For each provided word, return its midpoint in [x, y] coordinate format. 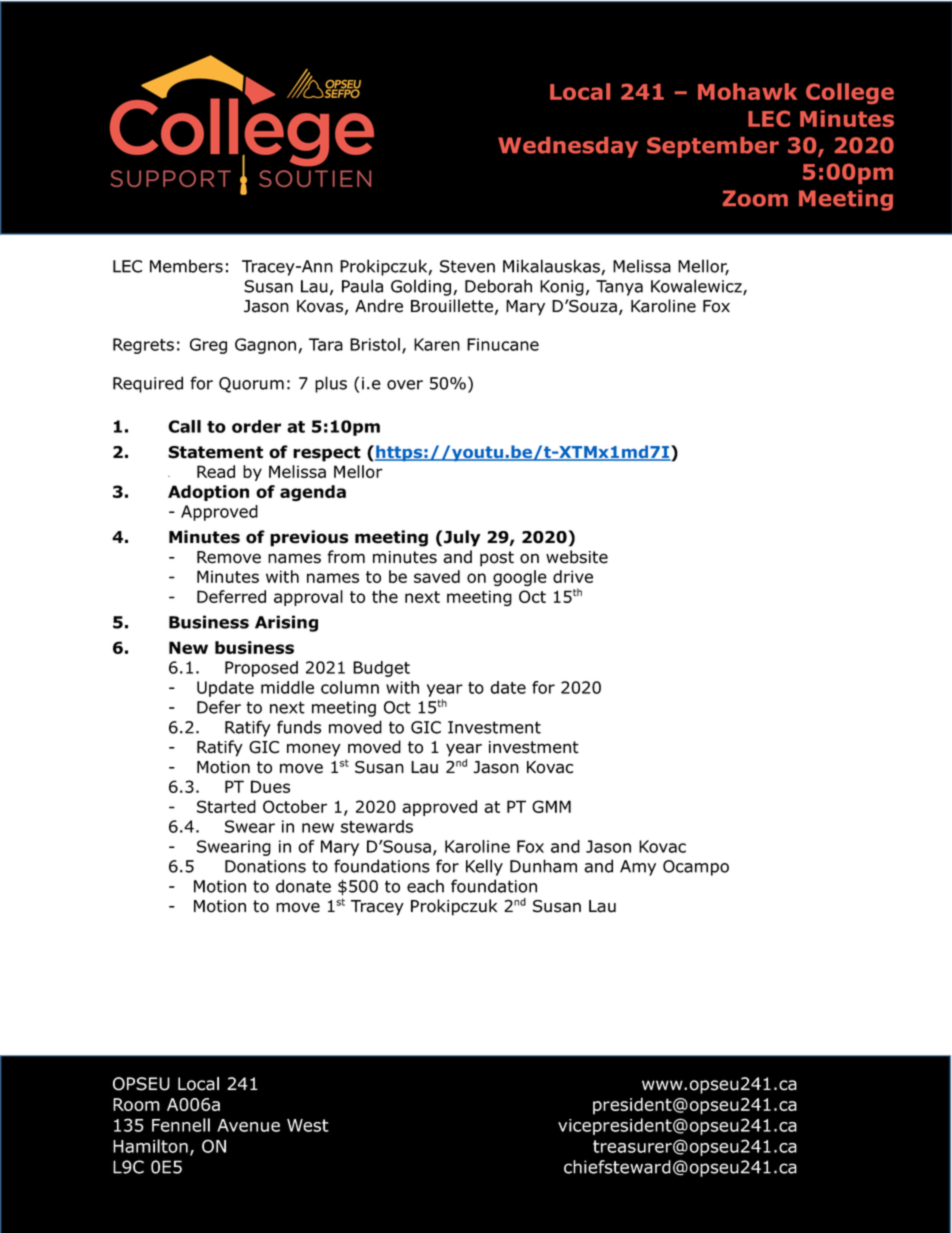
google [520, 578]
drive [573, 576]
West [308, 1125]
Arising [286, 623]
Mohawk [747, 91]
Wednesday [568, 147]
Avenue [248, 1125]
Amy [638, 868]
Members [186, 266]
